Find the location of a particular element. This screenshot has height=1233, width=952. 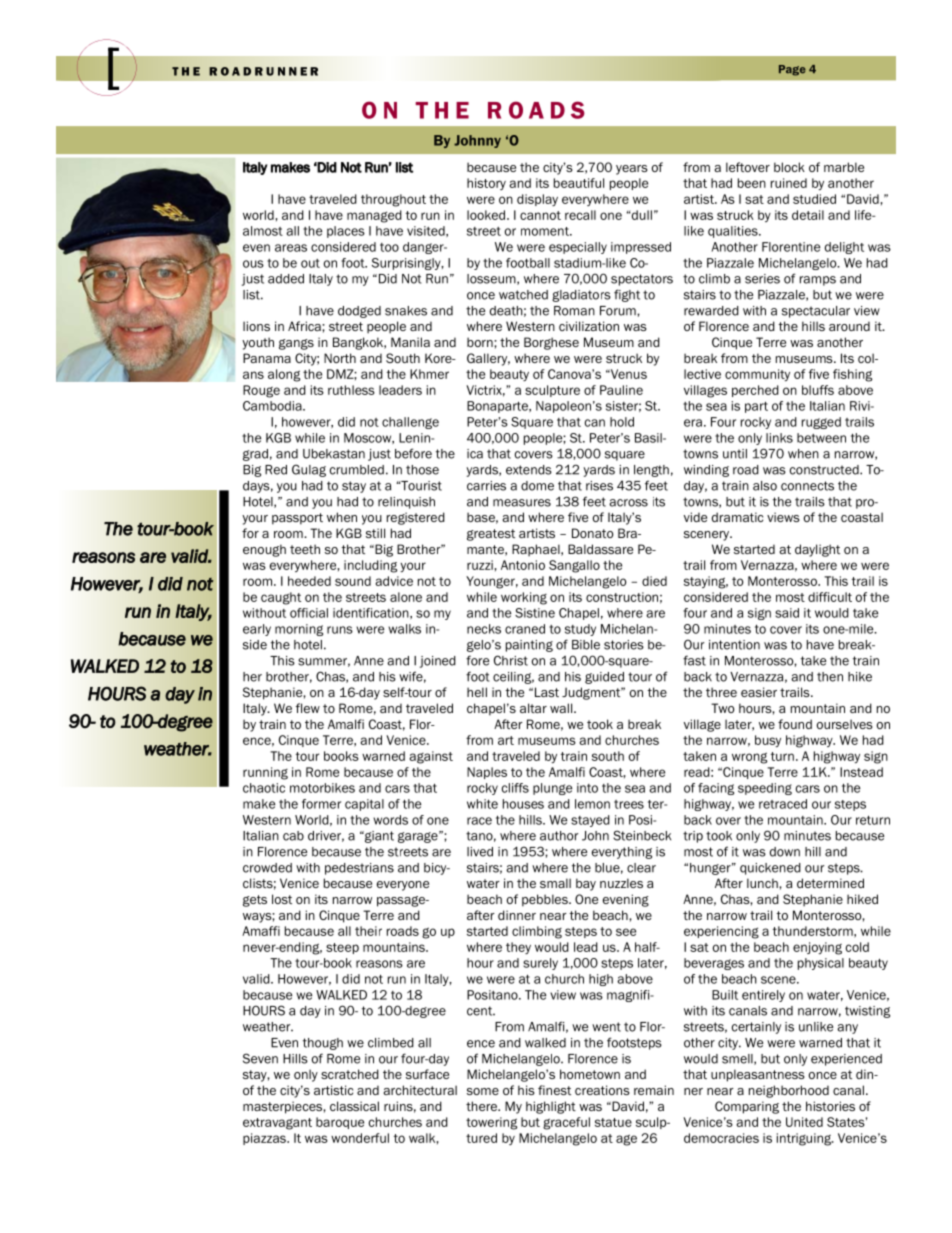

finest is located at coordinates (554, 1090).
